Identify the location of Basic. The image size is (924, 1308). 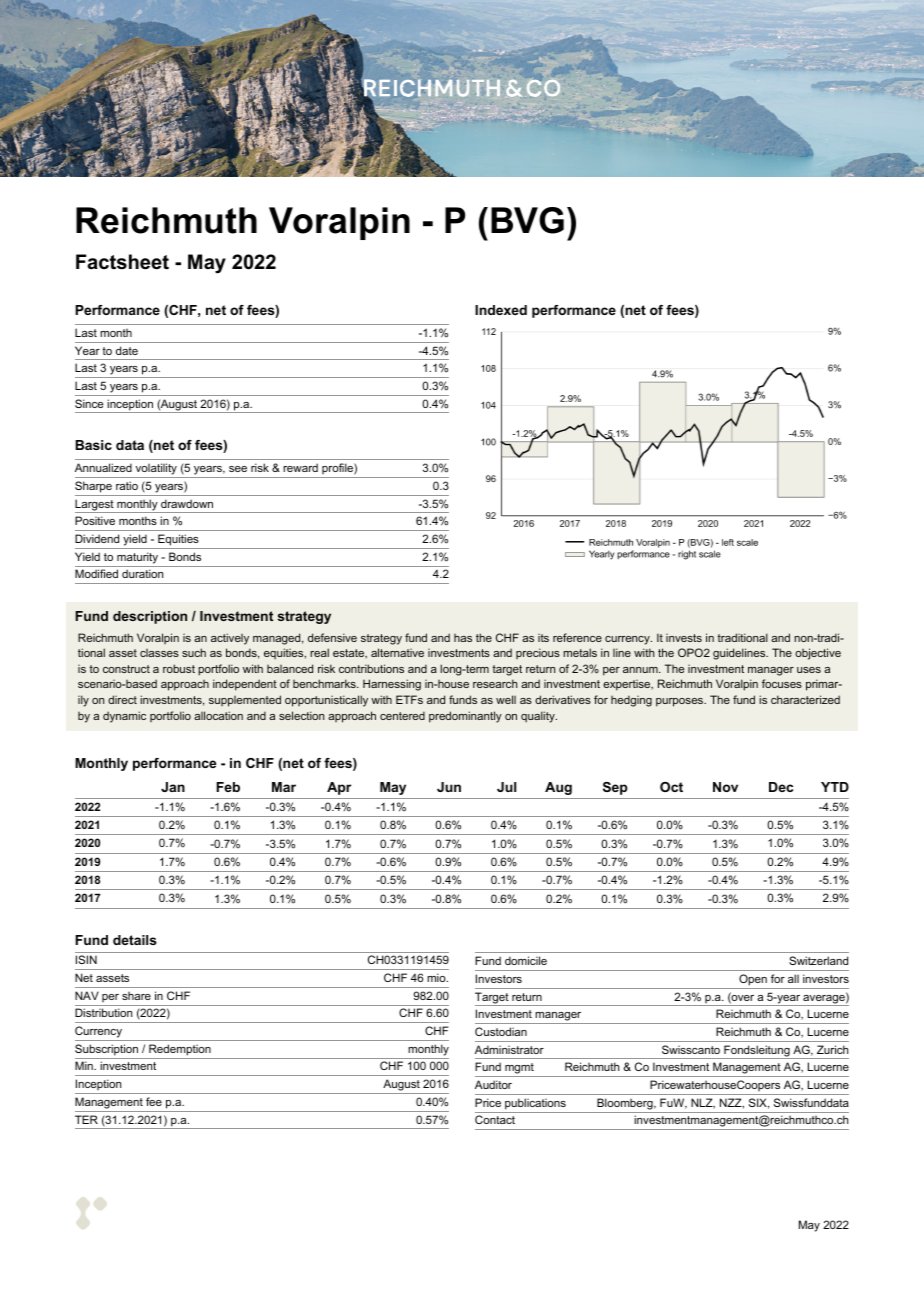
(93, 445).
